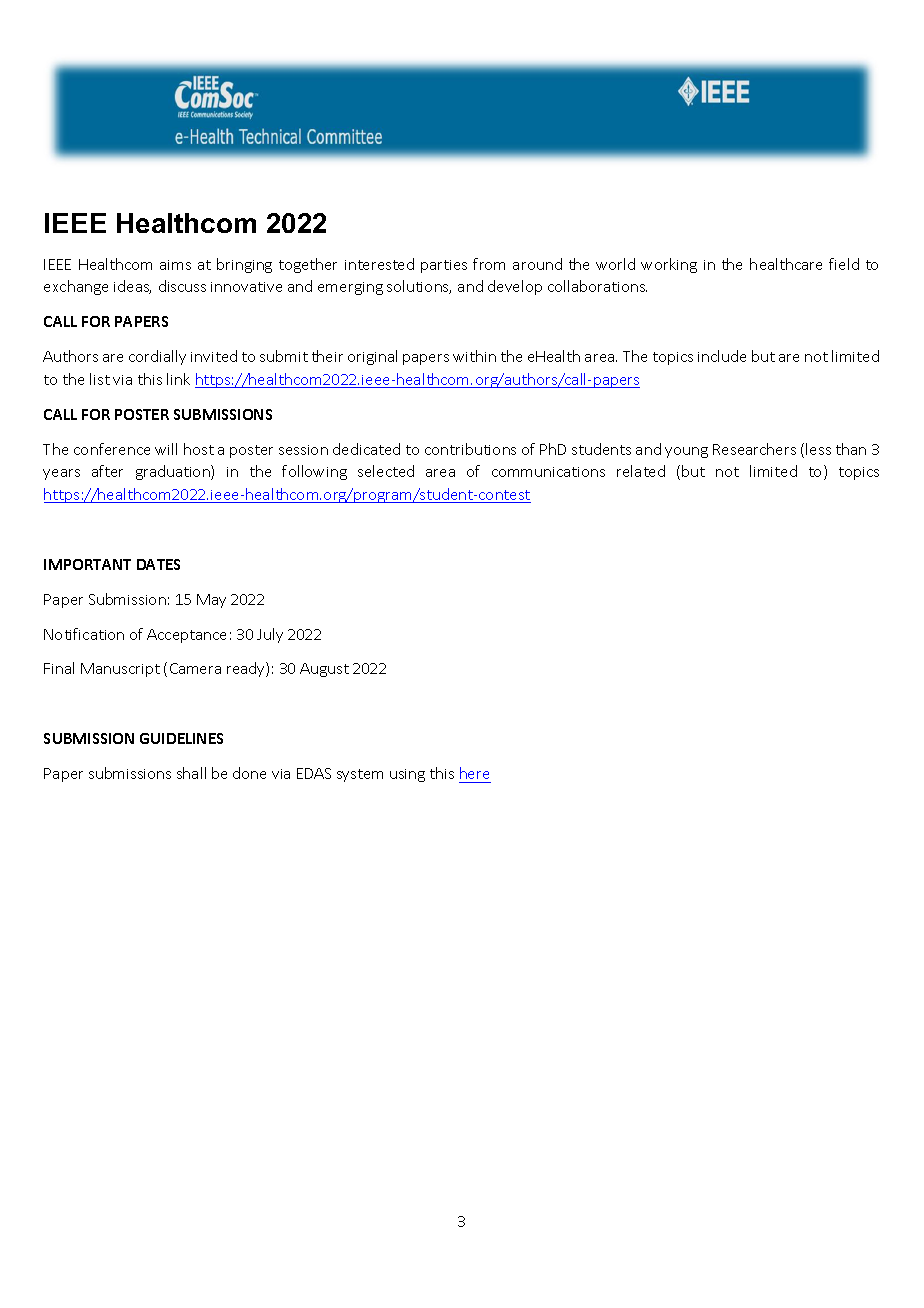  Describe the element at coordinates (132, 287) in the screenshot. I see `ideas` at that location.
